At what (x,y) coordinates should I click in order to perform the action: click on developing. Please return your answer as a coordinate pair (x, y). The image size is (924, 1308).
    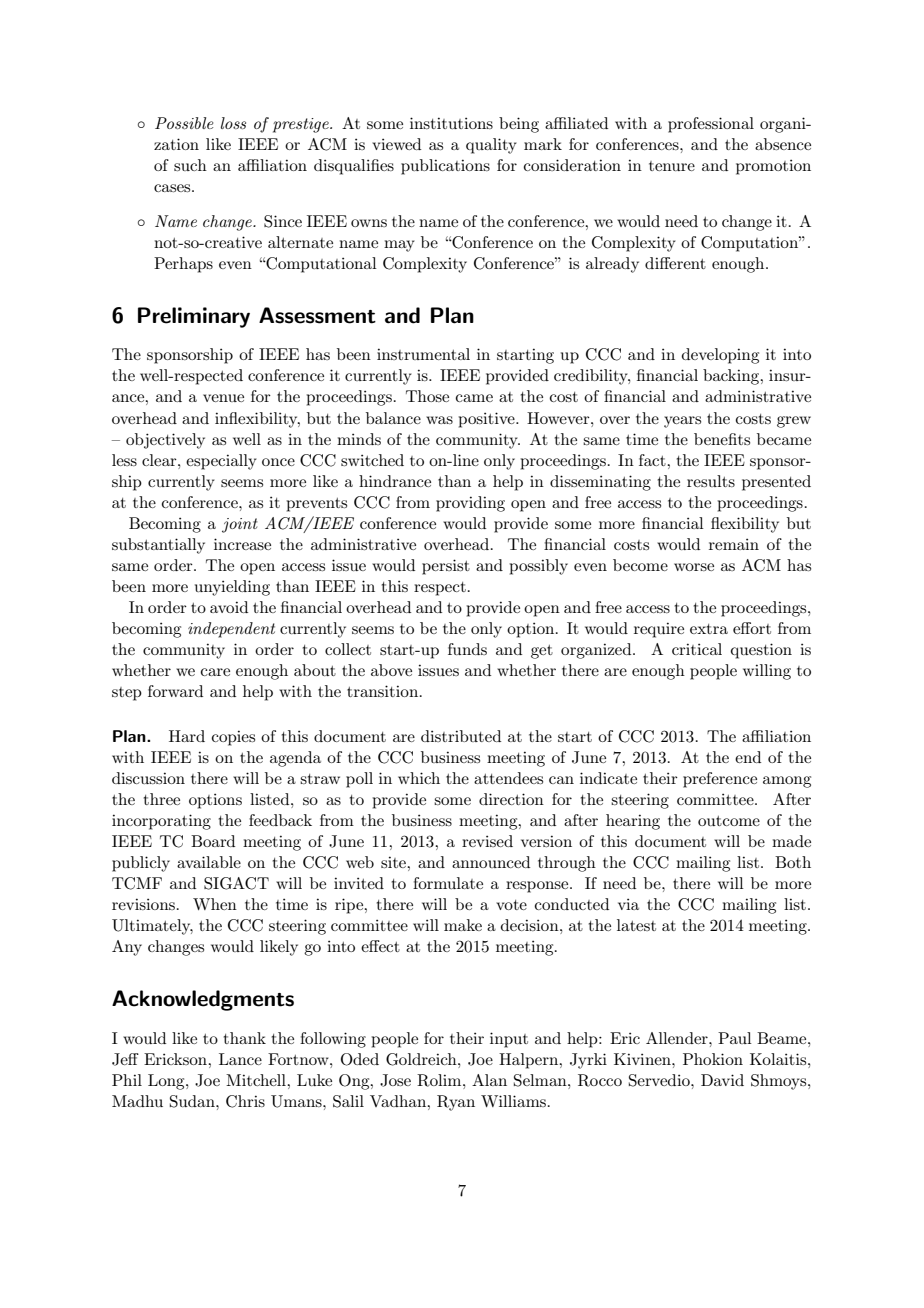
    Looking at the image, I should click on (720, 356).
